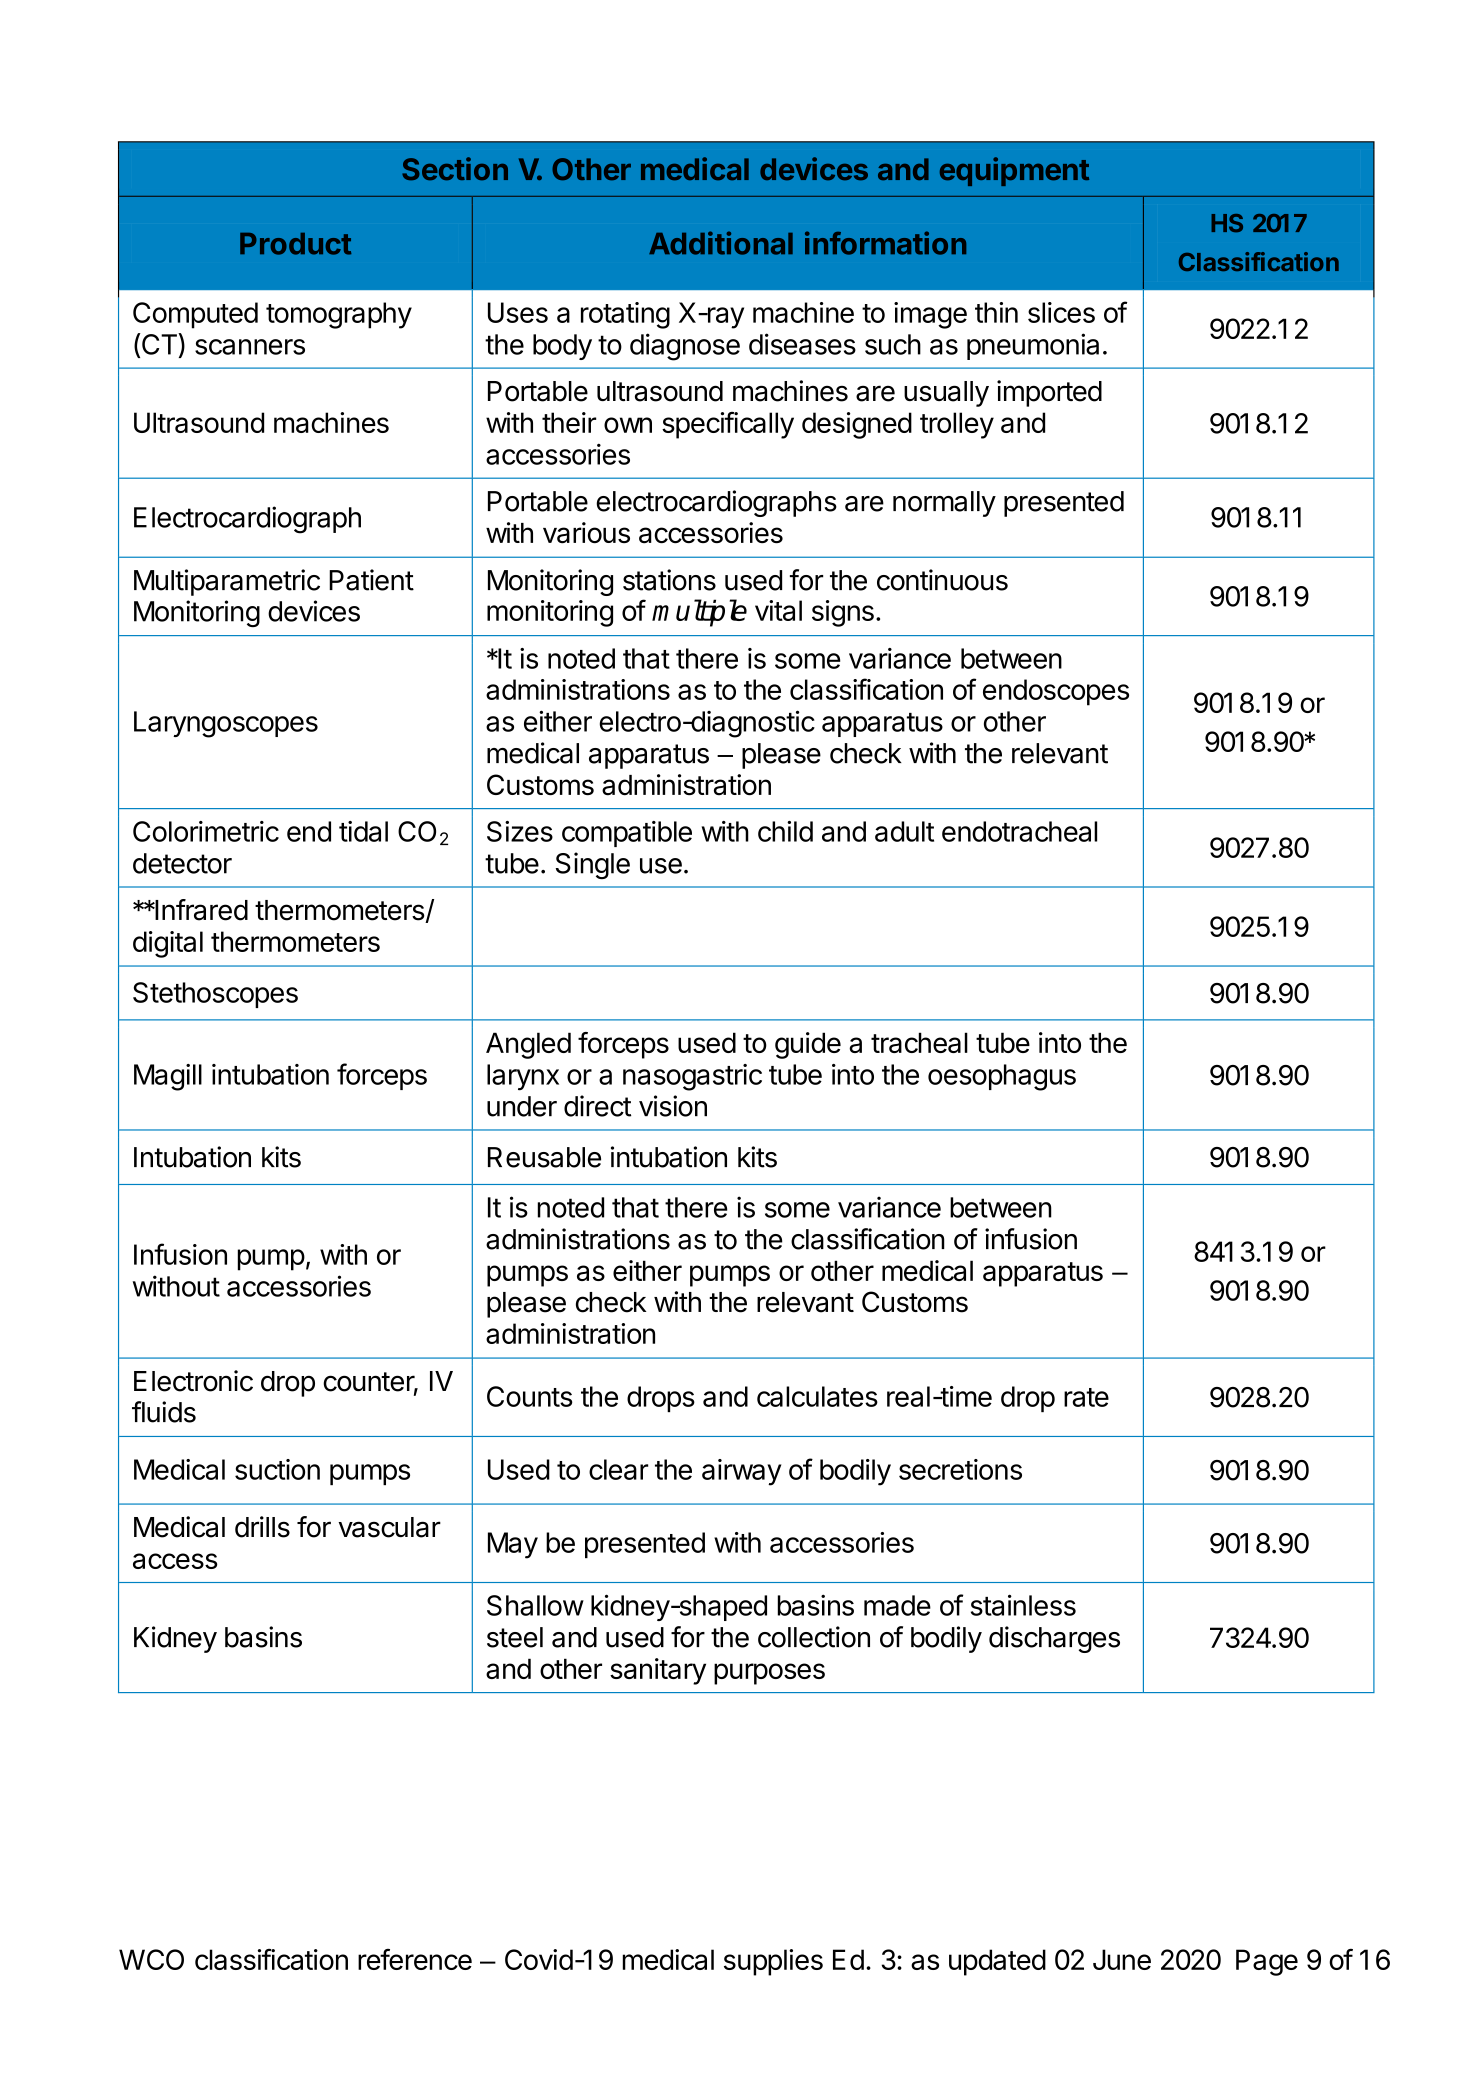  I want to click on Additional, so click(721, 243).
